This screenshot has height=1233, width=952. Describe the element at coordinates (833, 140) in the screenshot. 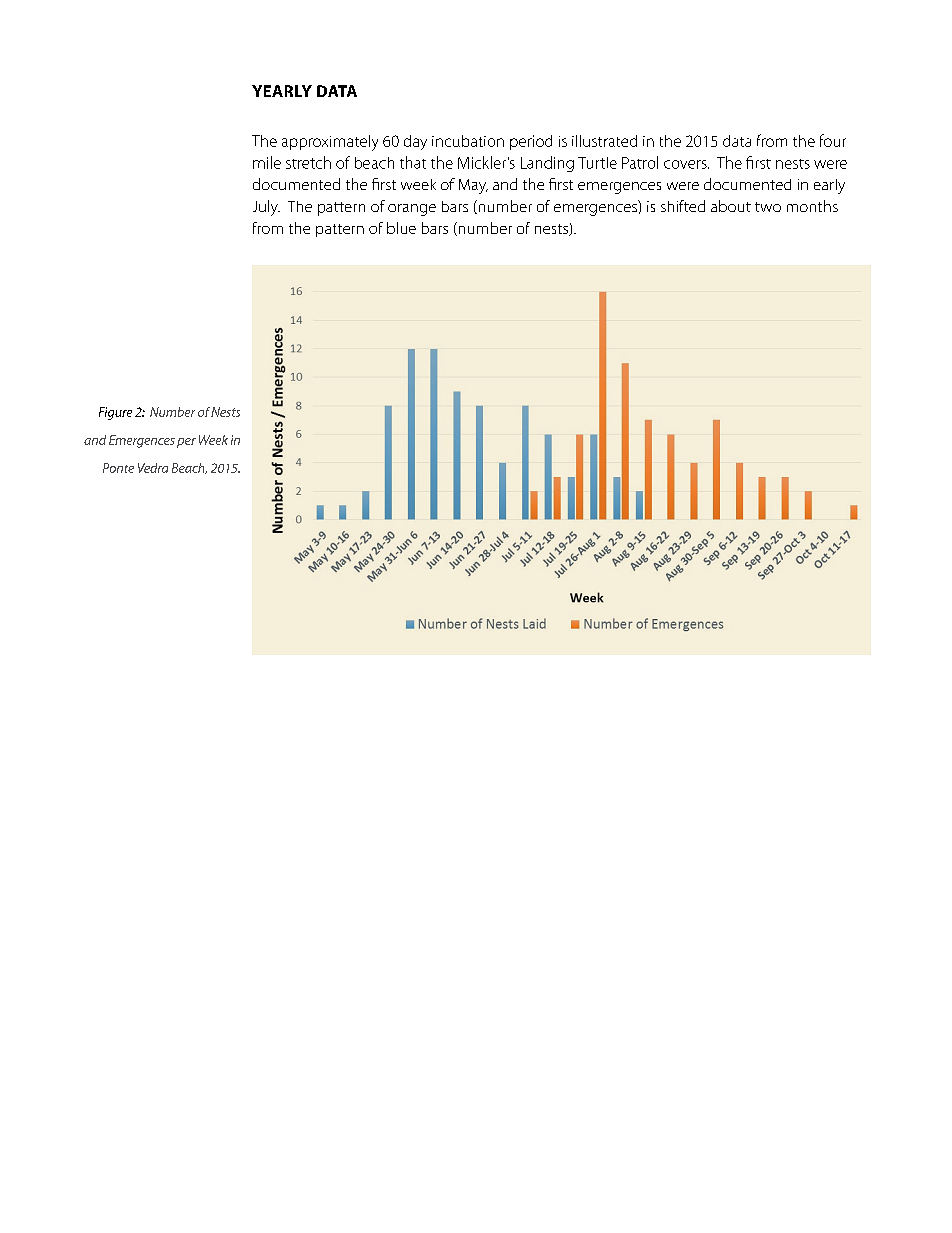

I see `four` at that location.
